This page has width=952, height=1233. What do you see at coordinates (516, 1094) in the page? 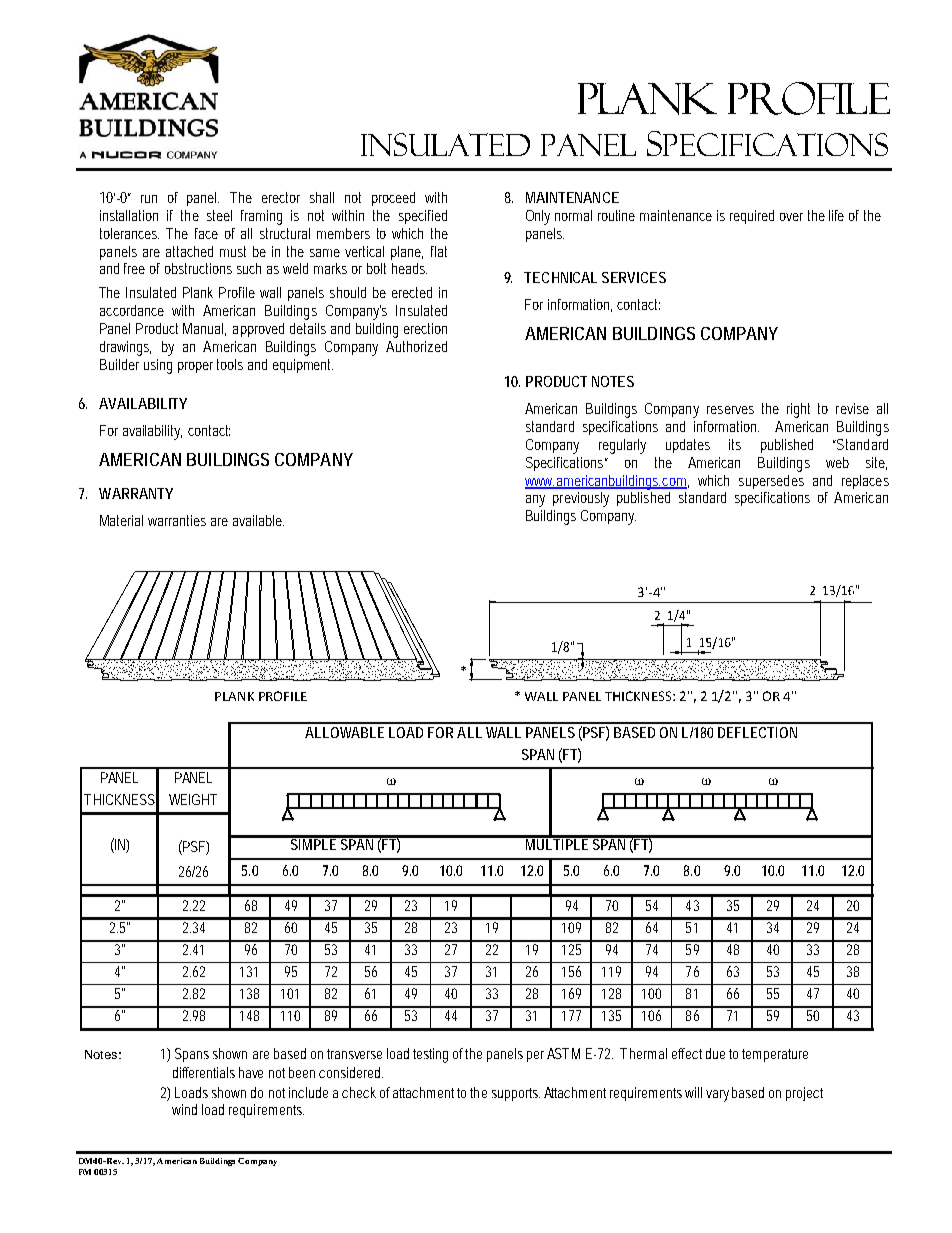
I see `supports` at bounding box center [516, 1094].
